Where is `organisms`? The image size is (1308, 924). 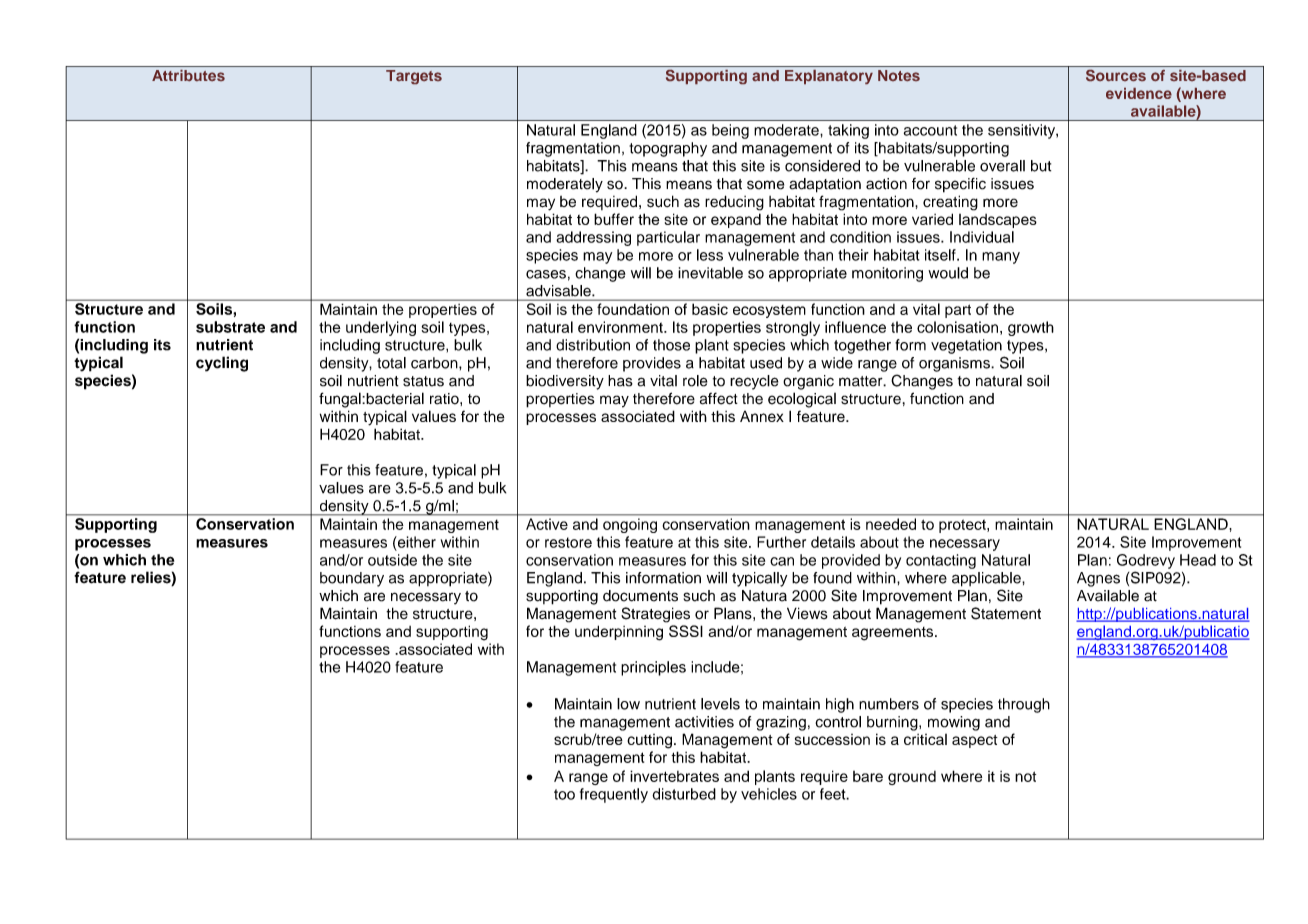 organisms is located at coordinates (955, 364).
